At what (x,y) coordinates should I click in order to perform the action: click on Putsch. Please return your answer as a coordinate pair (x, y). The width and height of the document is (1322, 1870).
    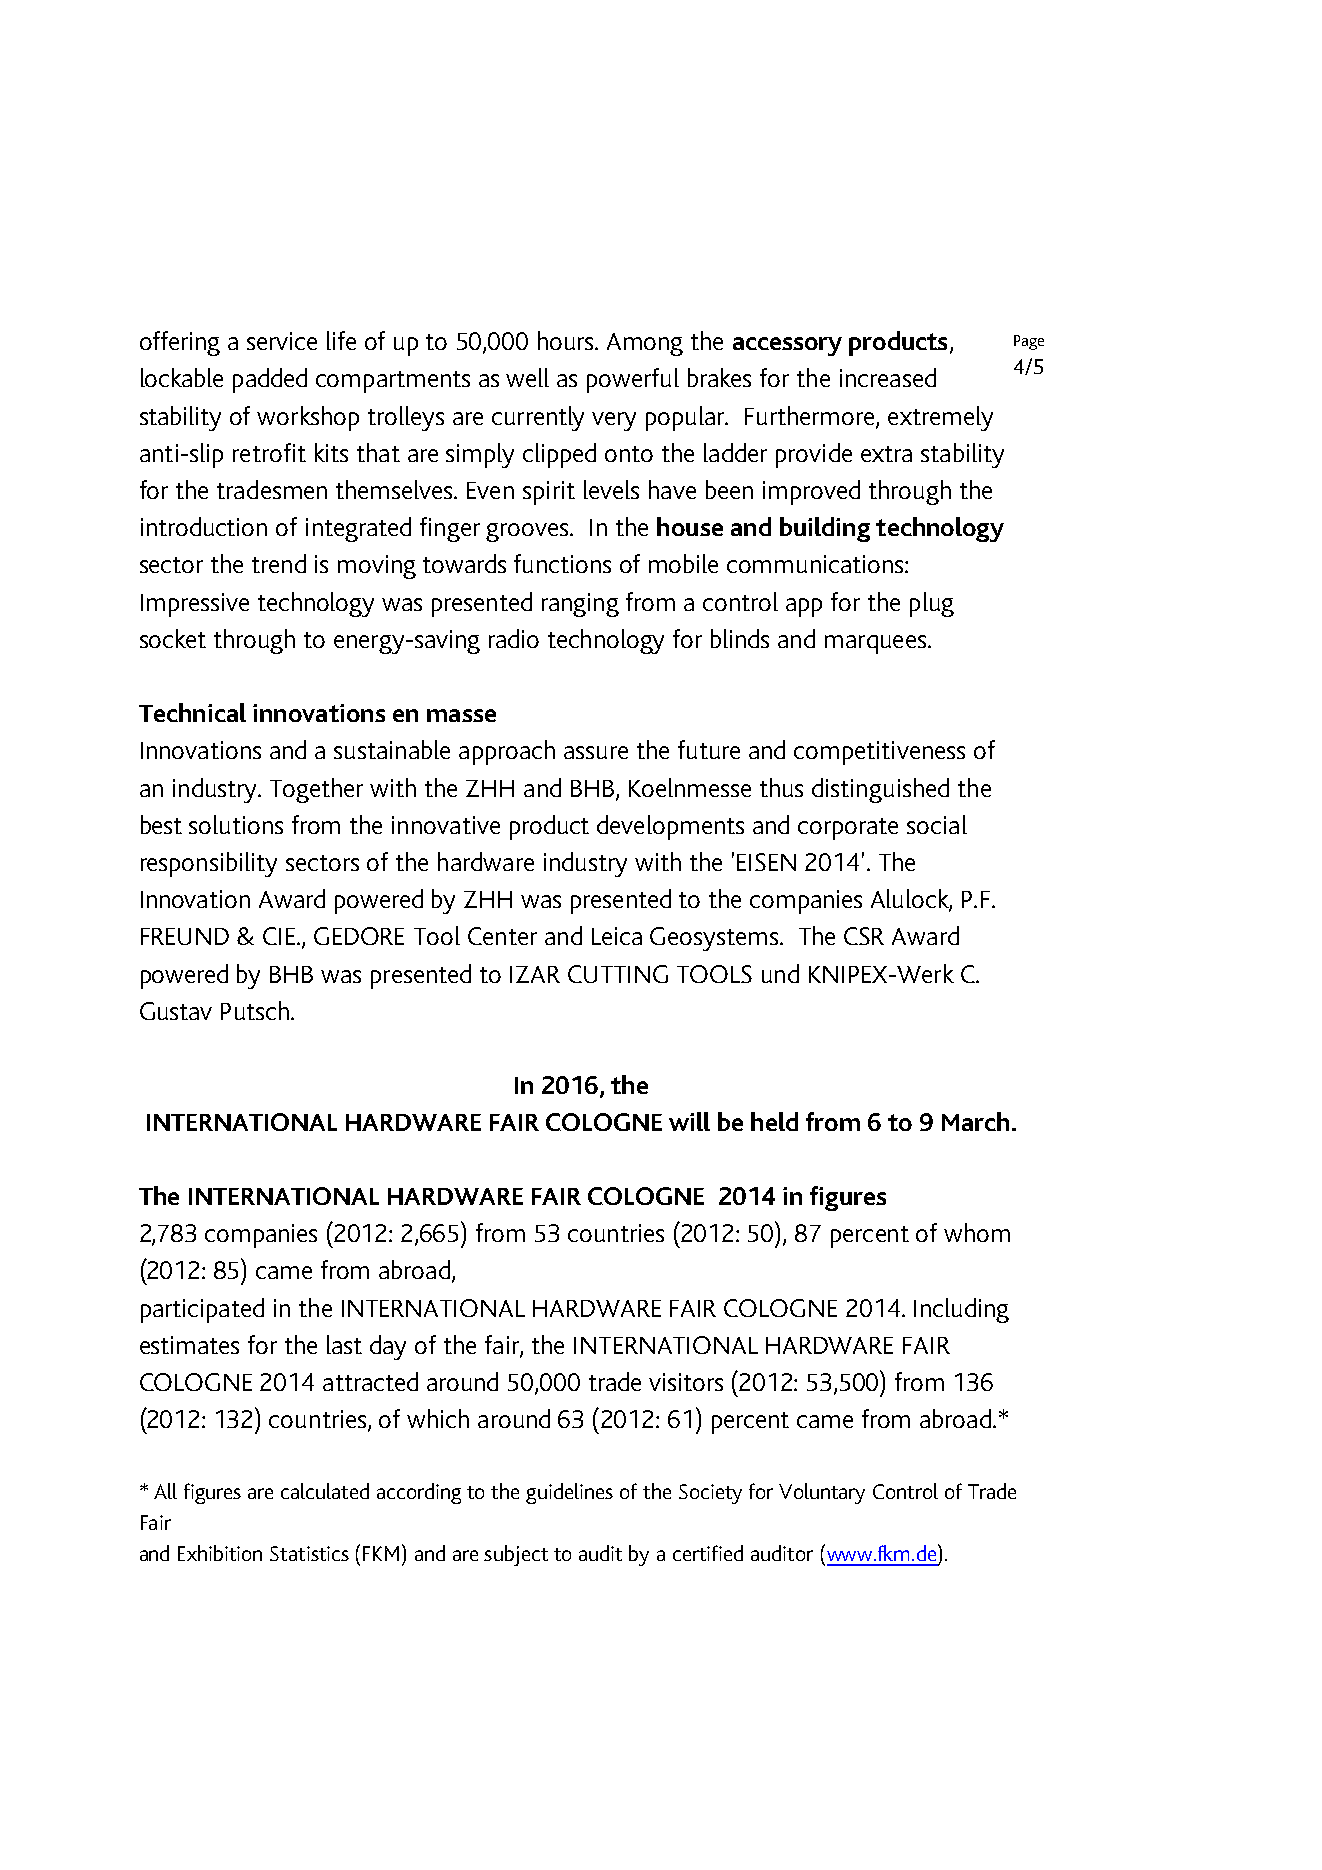
    Looking at the image, I should click on (255, 1010).
